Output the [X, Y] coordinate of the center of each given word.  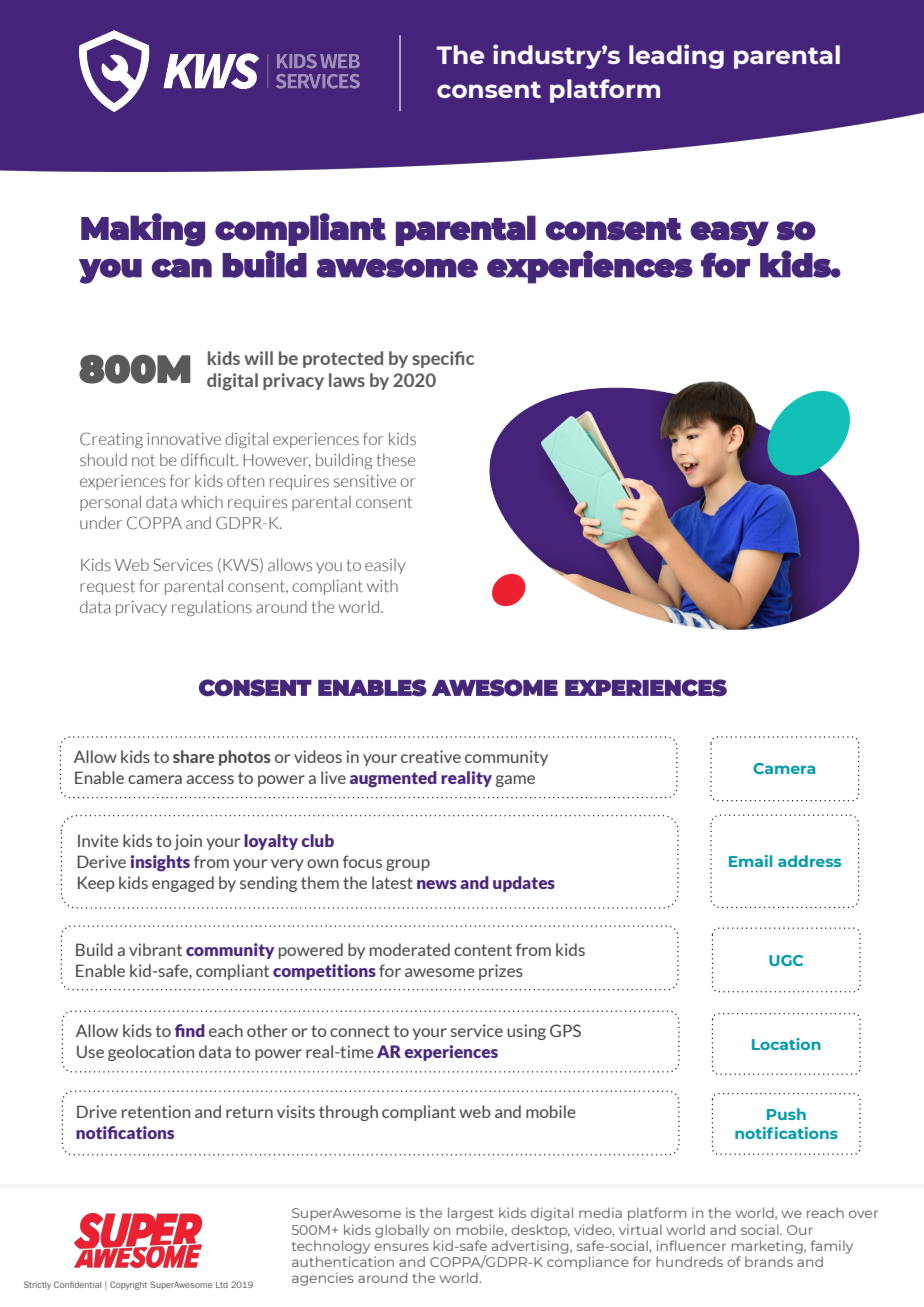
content [483, 950]
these [396, 460]
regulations [212, 608]
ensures [401, 1247]
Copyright [128, 1285]
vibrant [155, 949]
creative [431, 756]
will [258, 358]
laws [347, 380]
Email [750, 861]
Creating [111, 440]
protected [343, 359]
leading [676, 56]
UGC [786, 960]
